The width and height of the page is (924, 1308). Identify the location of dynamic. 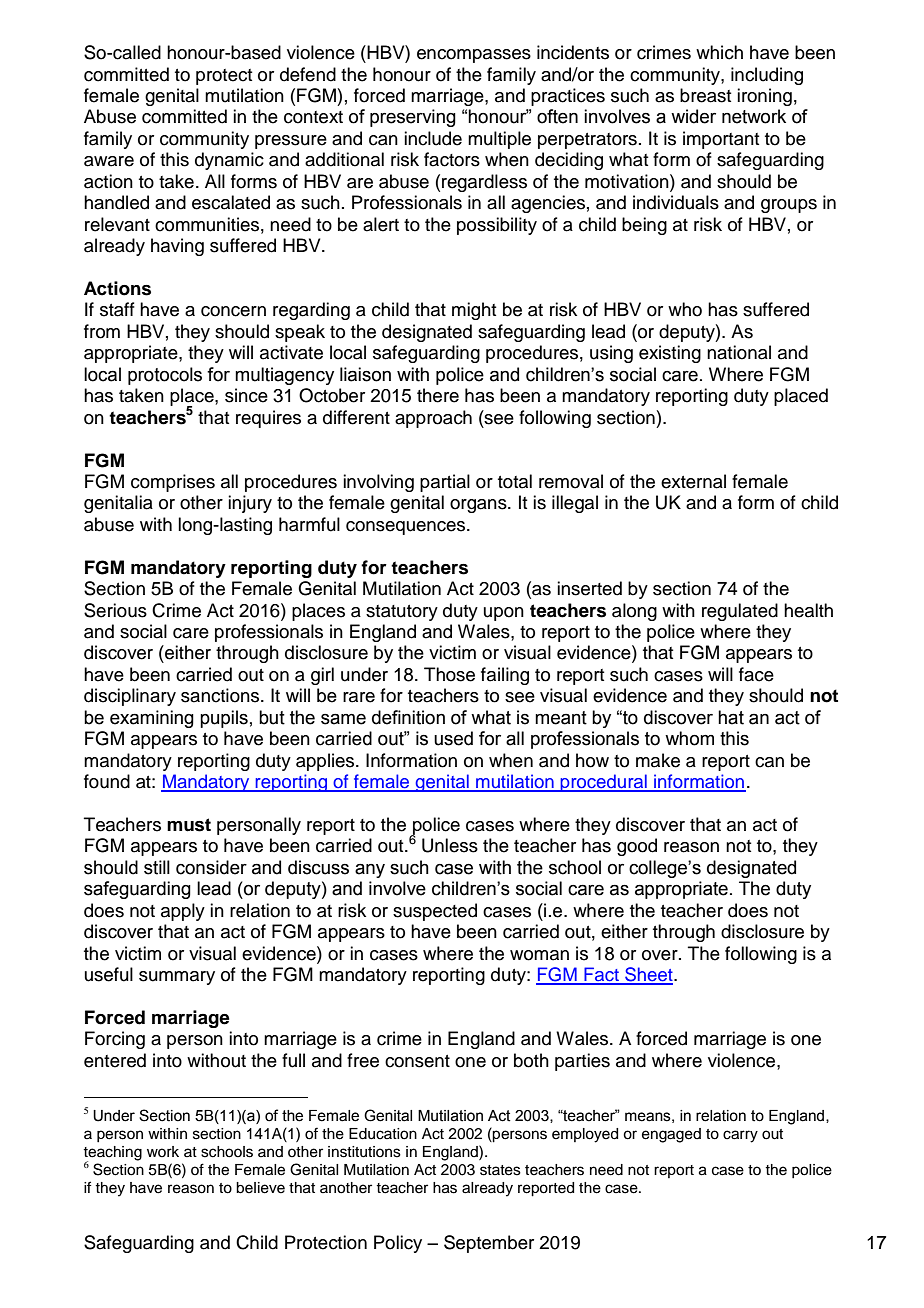
(229, 161).
